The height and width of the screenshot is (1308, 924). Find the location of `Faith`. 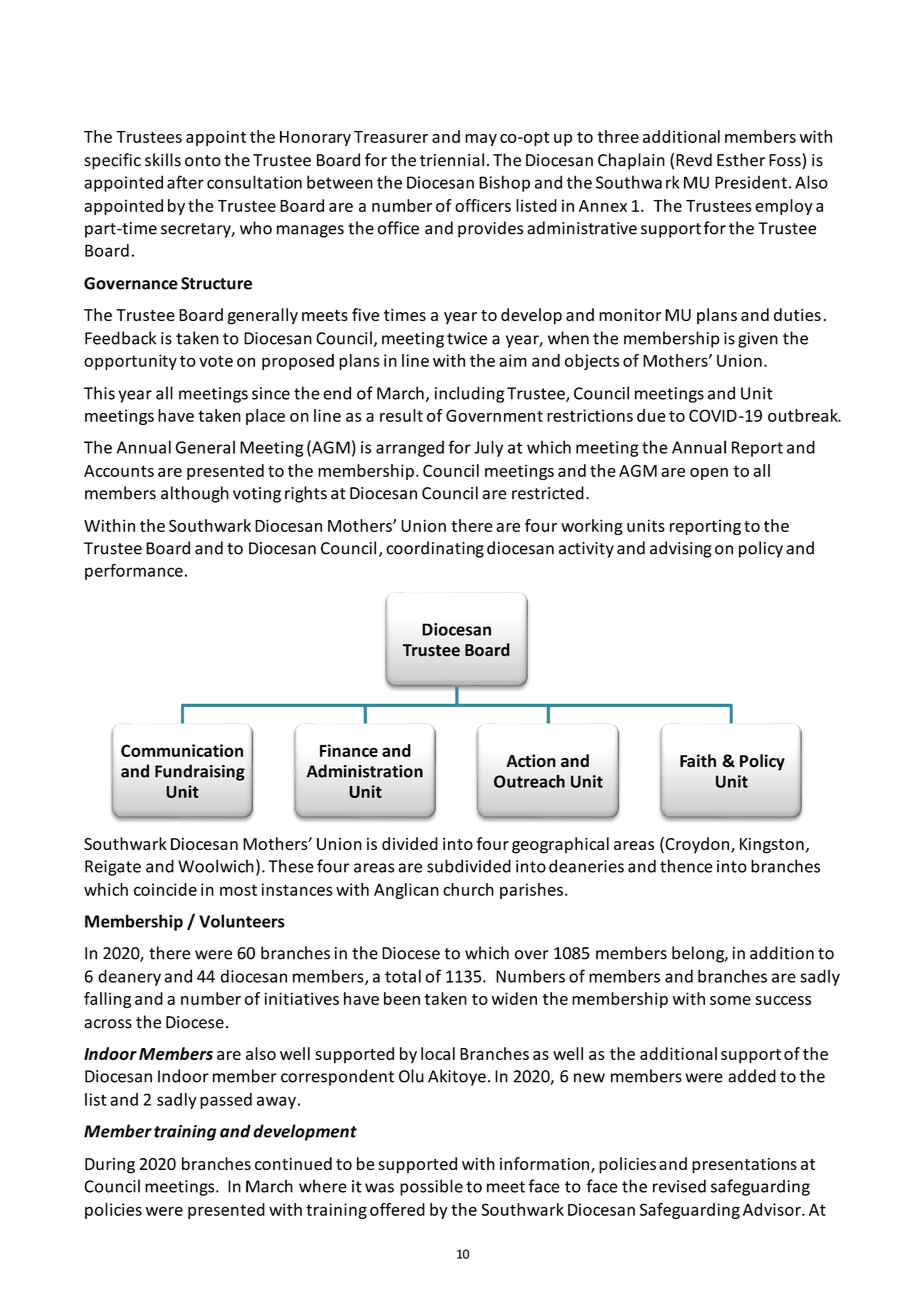

Faith is located at coordinates (698, 761).
